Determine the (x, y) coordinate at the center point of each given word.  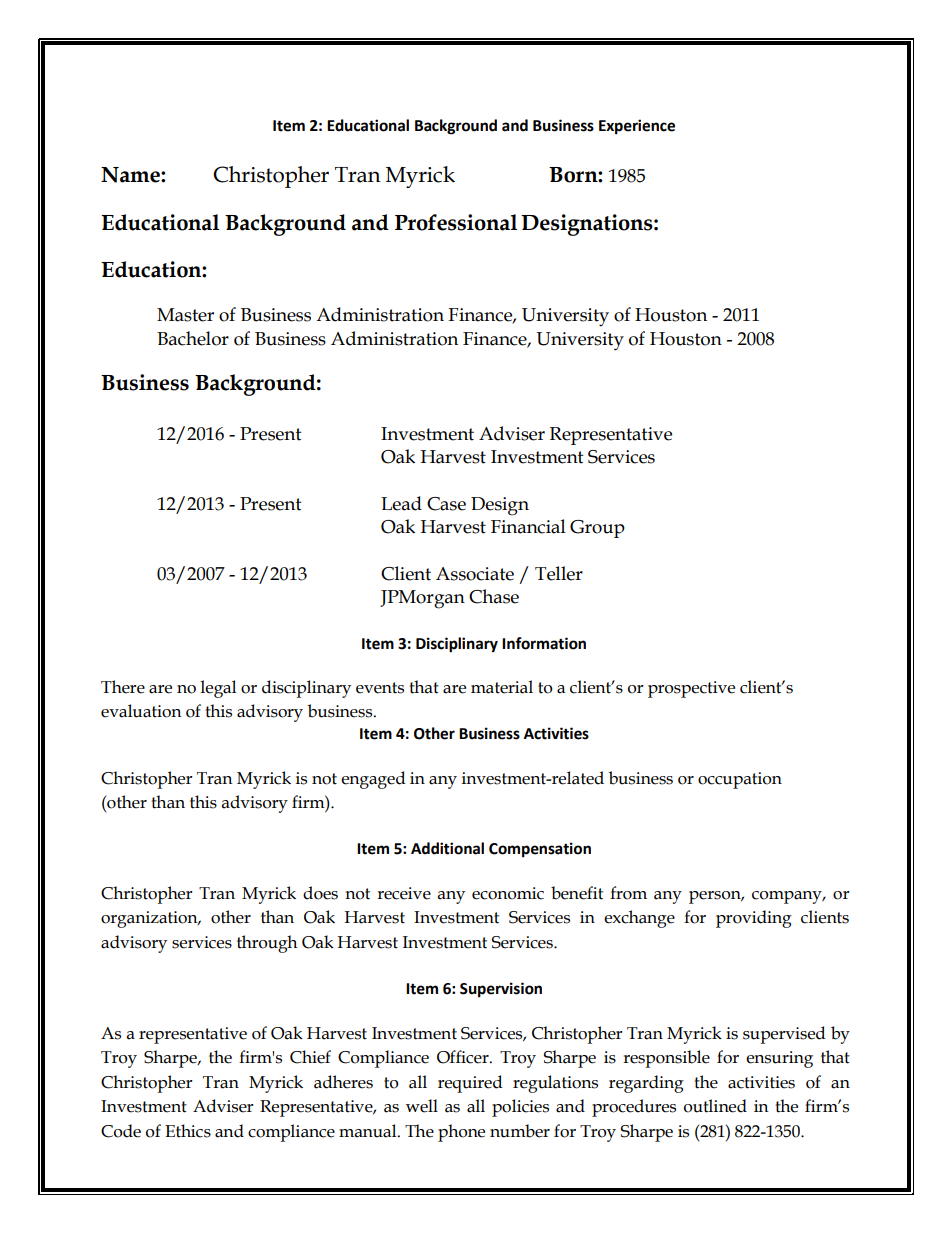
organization (150, 919)
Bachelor (193, 338)
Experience (637, 127)
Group (597, 529)
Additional (447, 848)
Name (131, 175)
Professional (456, 222)
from (628, 893)
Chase (494, 596)
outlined (715, 1106)
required (470, 1084)
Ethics (188, 1131)
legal (218, 689)
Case (446, 504)
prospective (691, 689)
